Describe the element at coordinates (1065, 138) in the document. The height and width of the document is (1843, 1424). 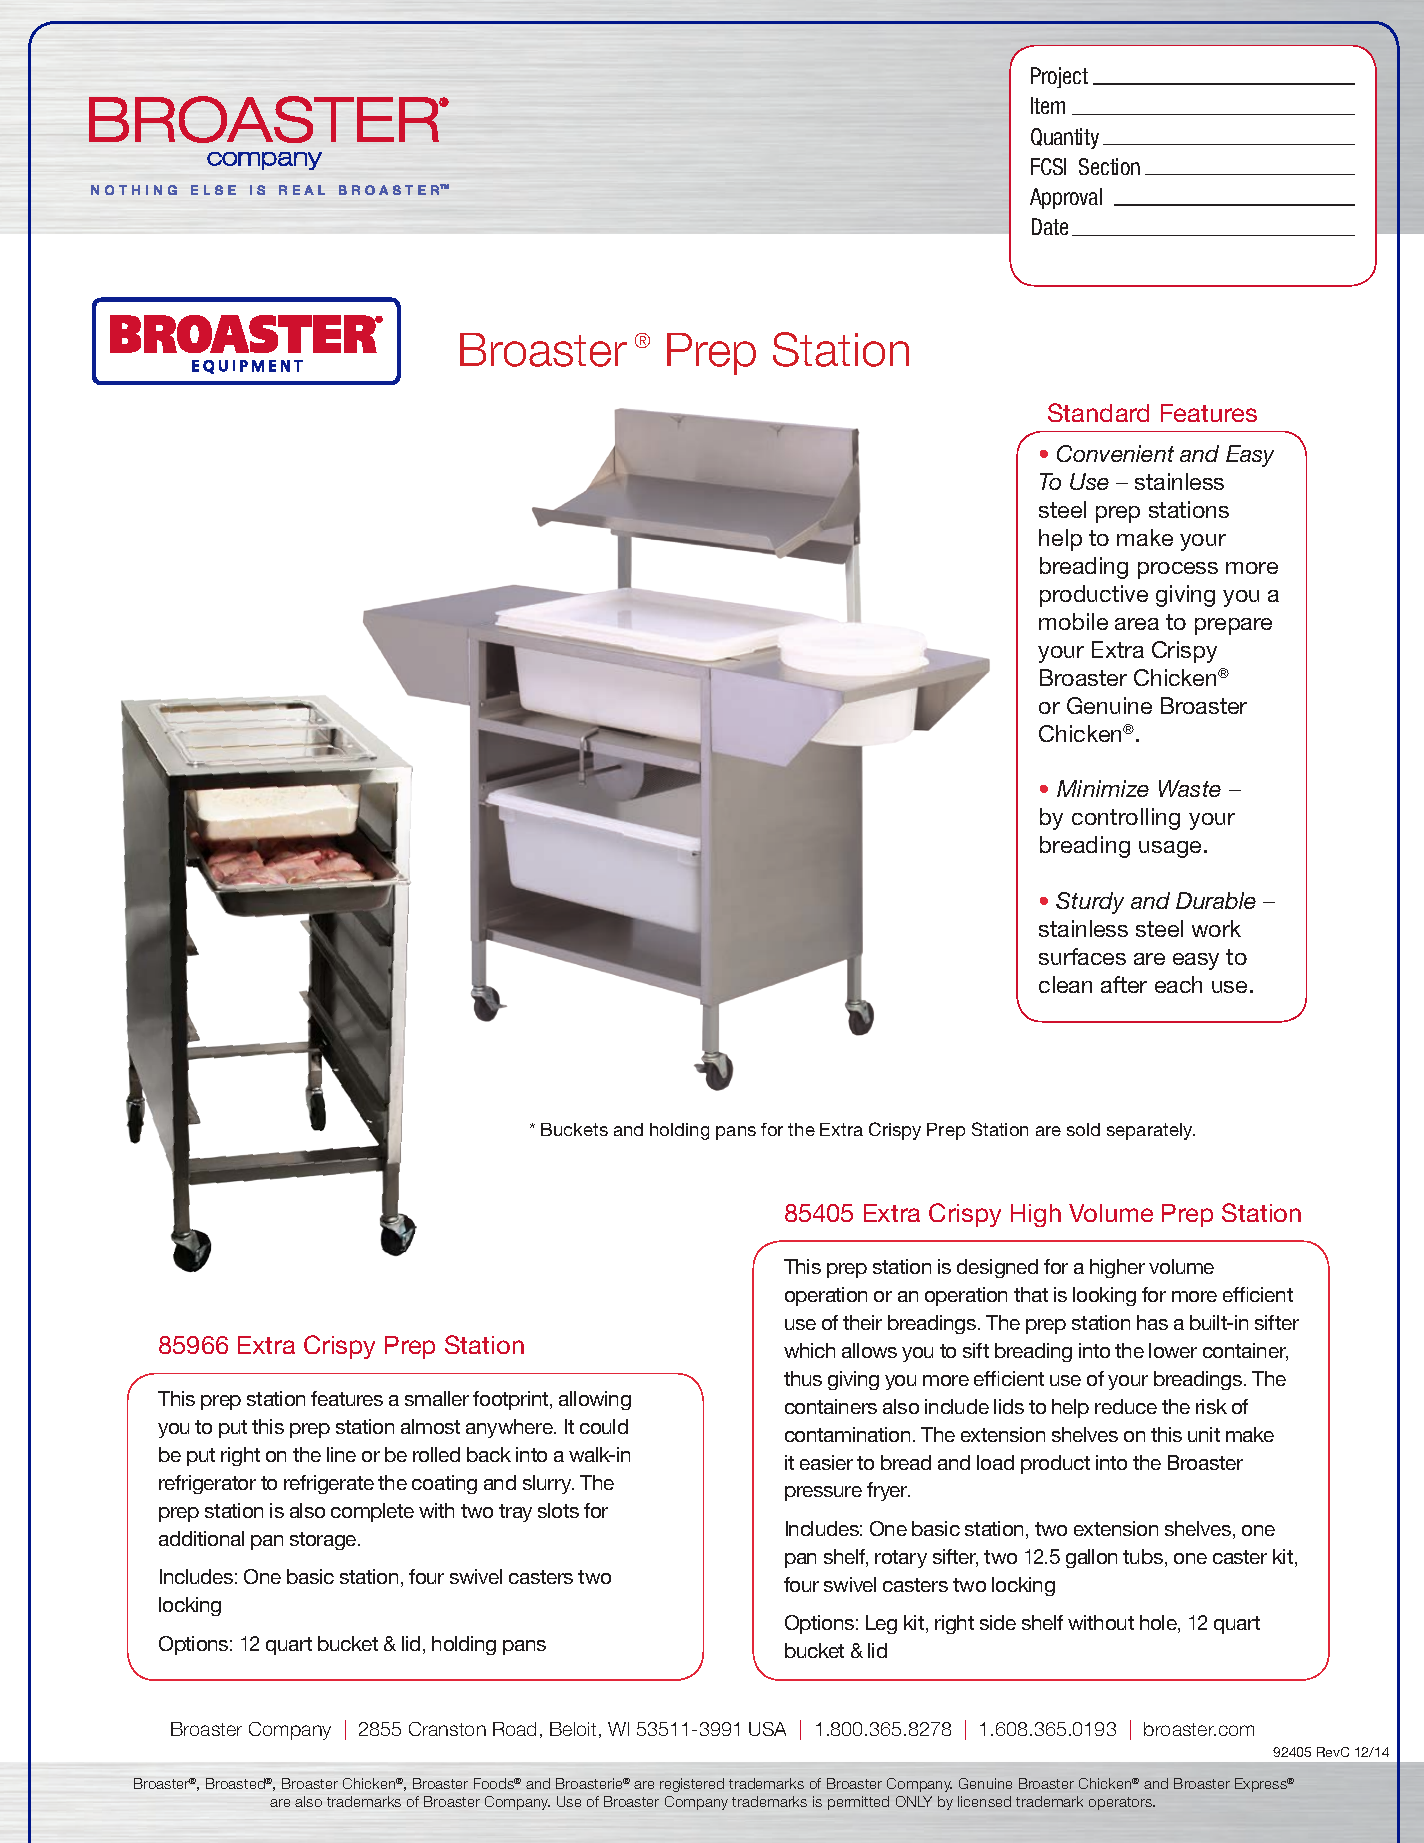
I see `Quantity` at that location.
